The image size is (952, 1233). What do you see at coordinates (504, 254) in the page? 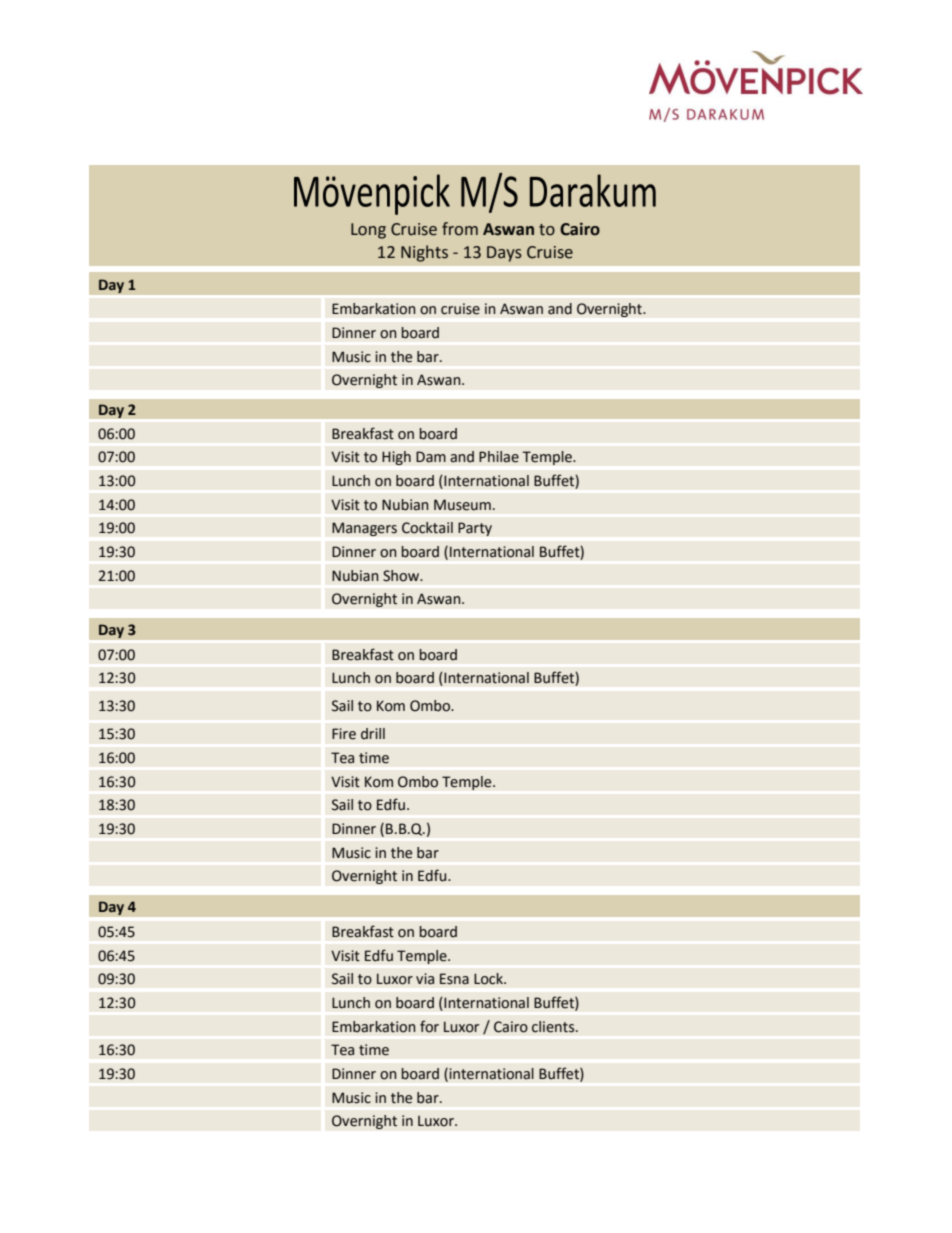
I see `Days` at bounding box center [504, 254].
